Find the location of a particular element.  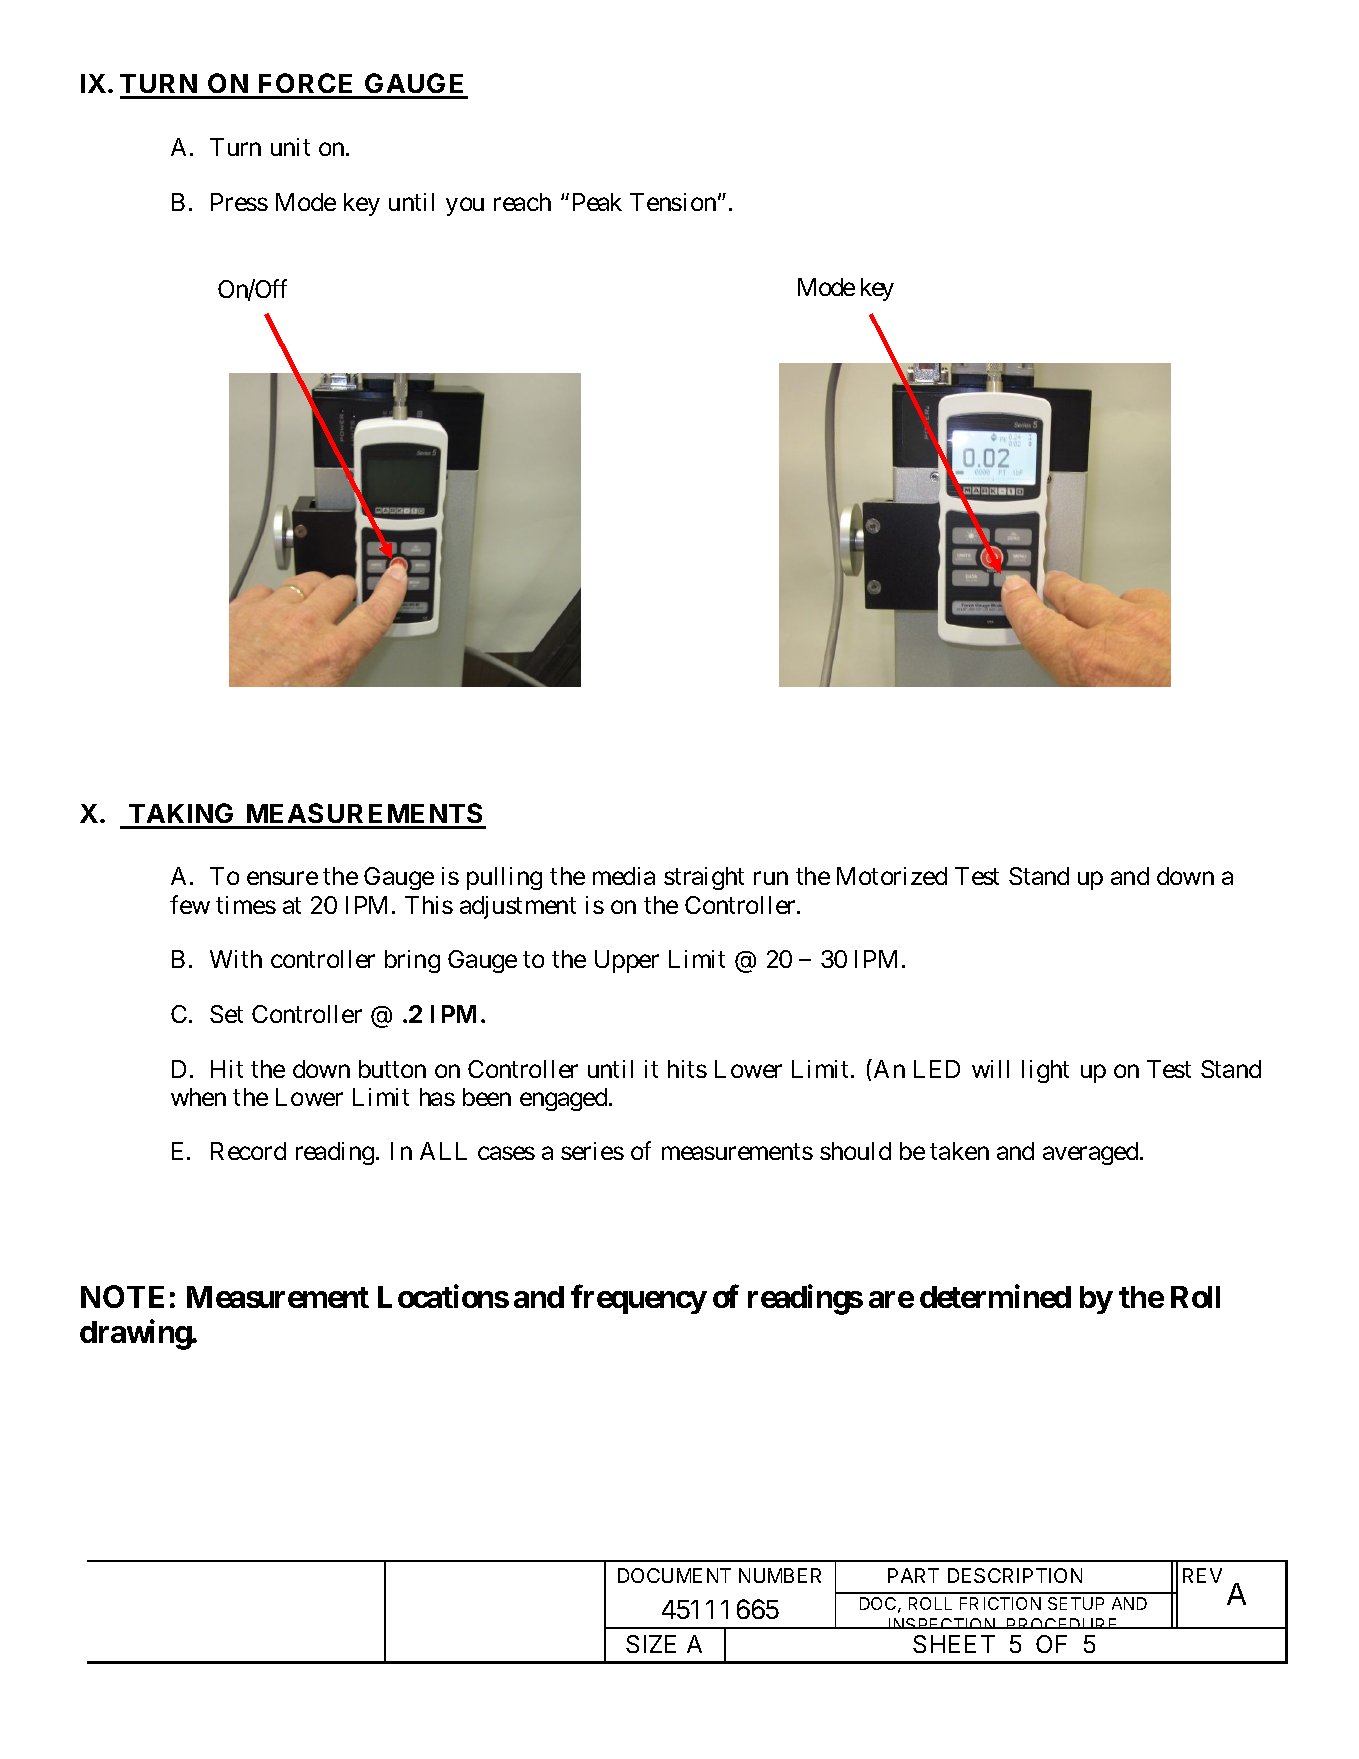

SIZE is located at coordinates (651, 1644).
